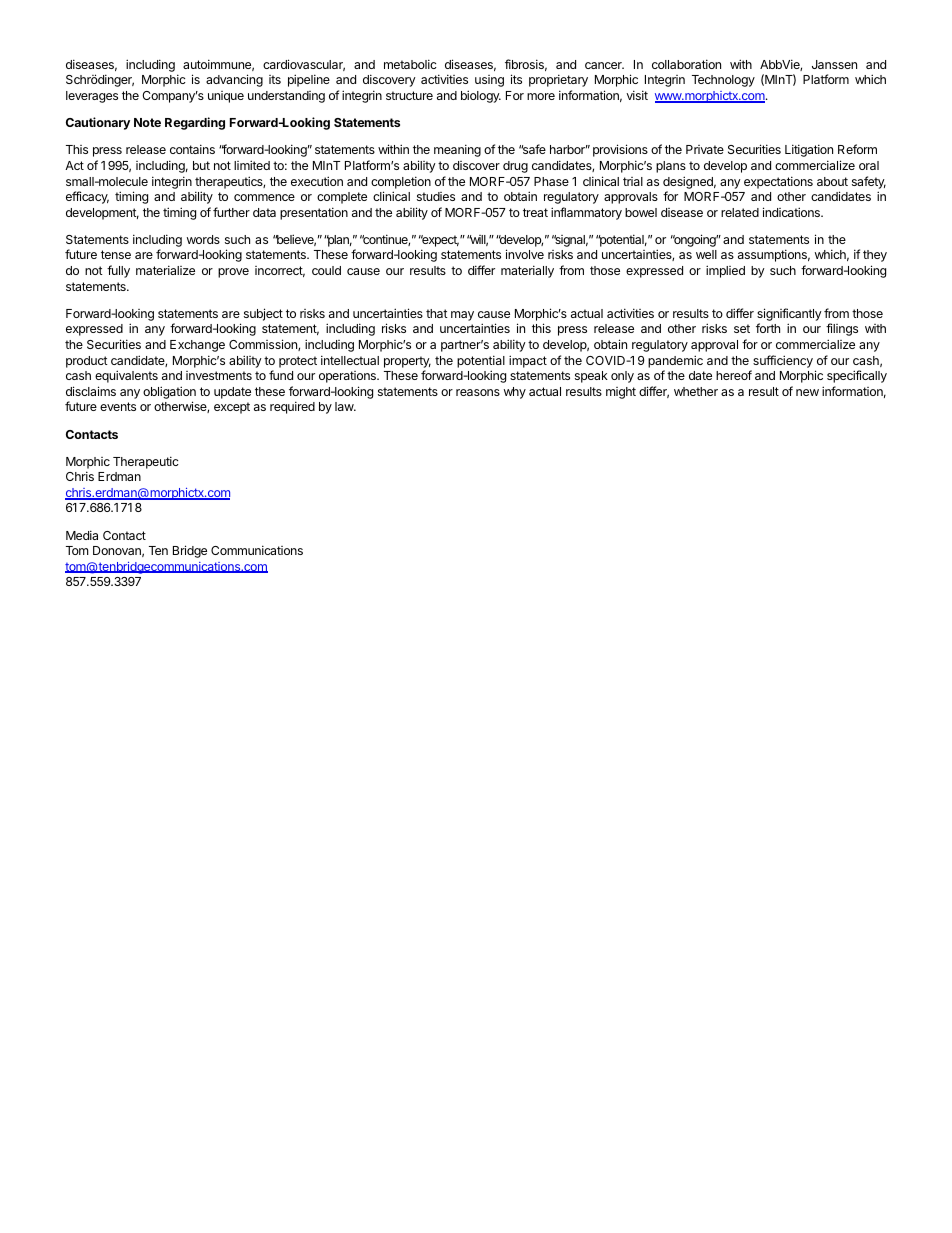 The height and width of the image is (1233, 952). Describe the element at coordinates (807, 392) in the image. I see `new` at that location.
